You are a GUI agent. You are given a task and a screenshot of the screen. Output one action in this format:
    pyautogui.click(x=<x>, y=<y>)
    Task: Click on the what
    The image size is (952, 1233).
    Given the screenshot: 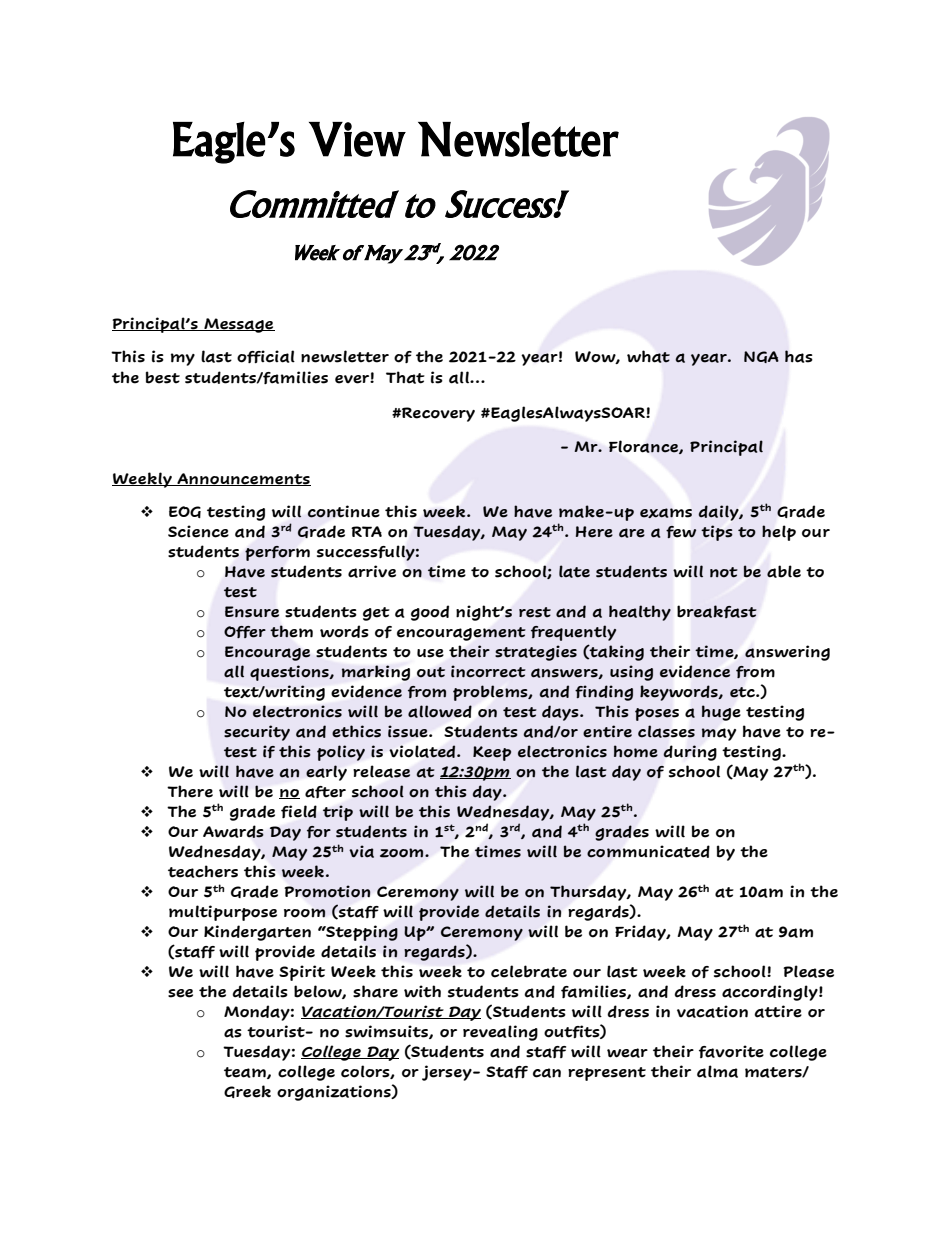 What is the action you would take?
    pyautogui.click(x=648, y=356)
